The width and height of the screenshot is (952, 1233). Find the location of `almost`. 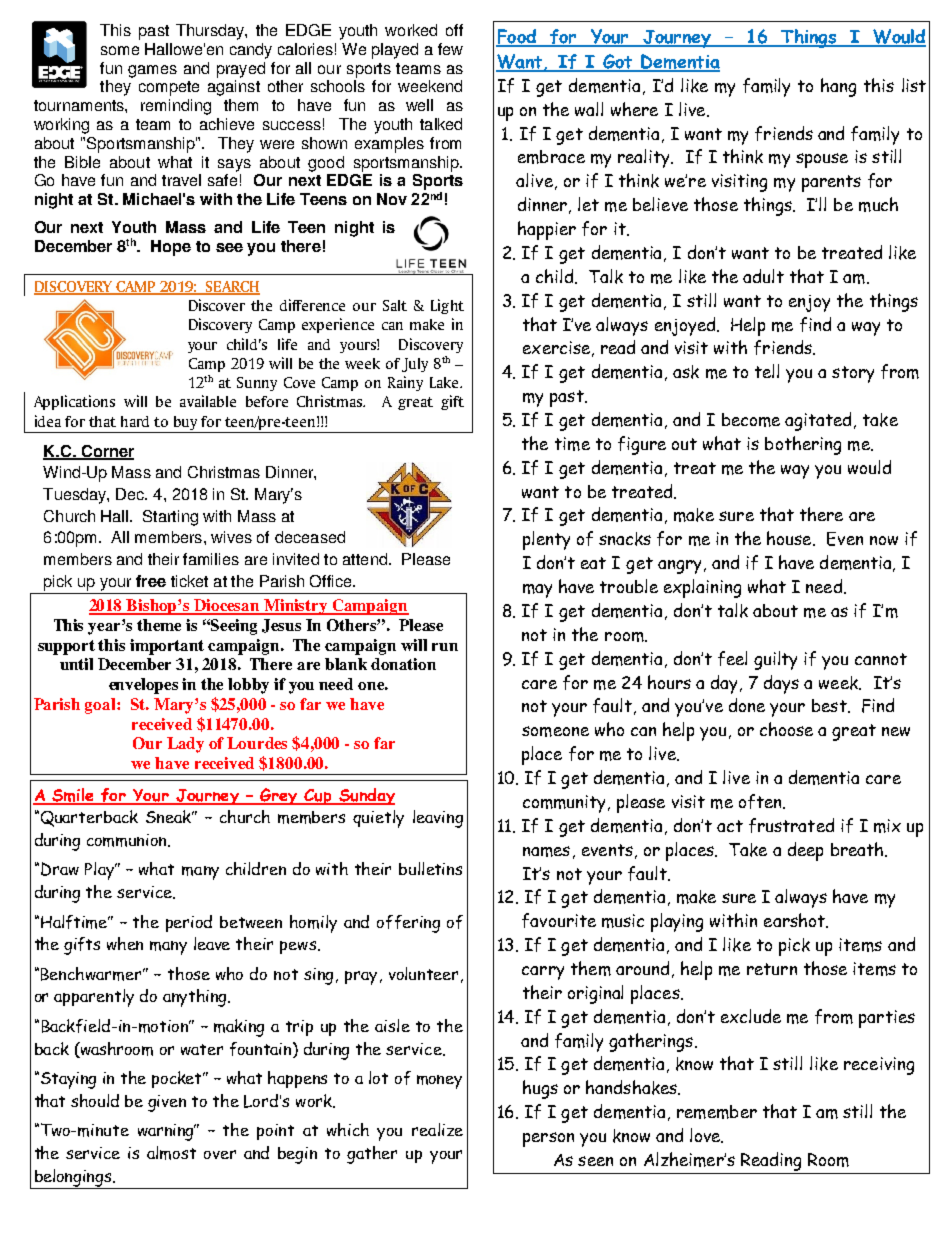

almost is located at coordinates (171, 1153).
